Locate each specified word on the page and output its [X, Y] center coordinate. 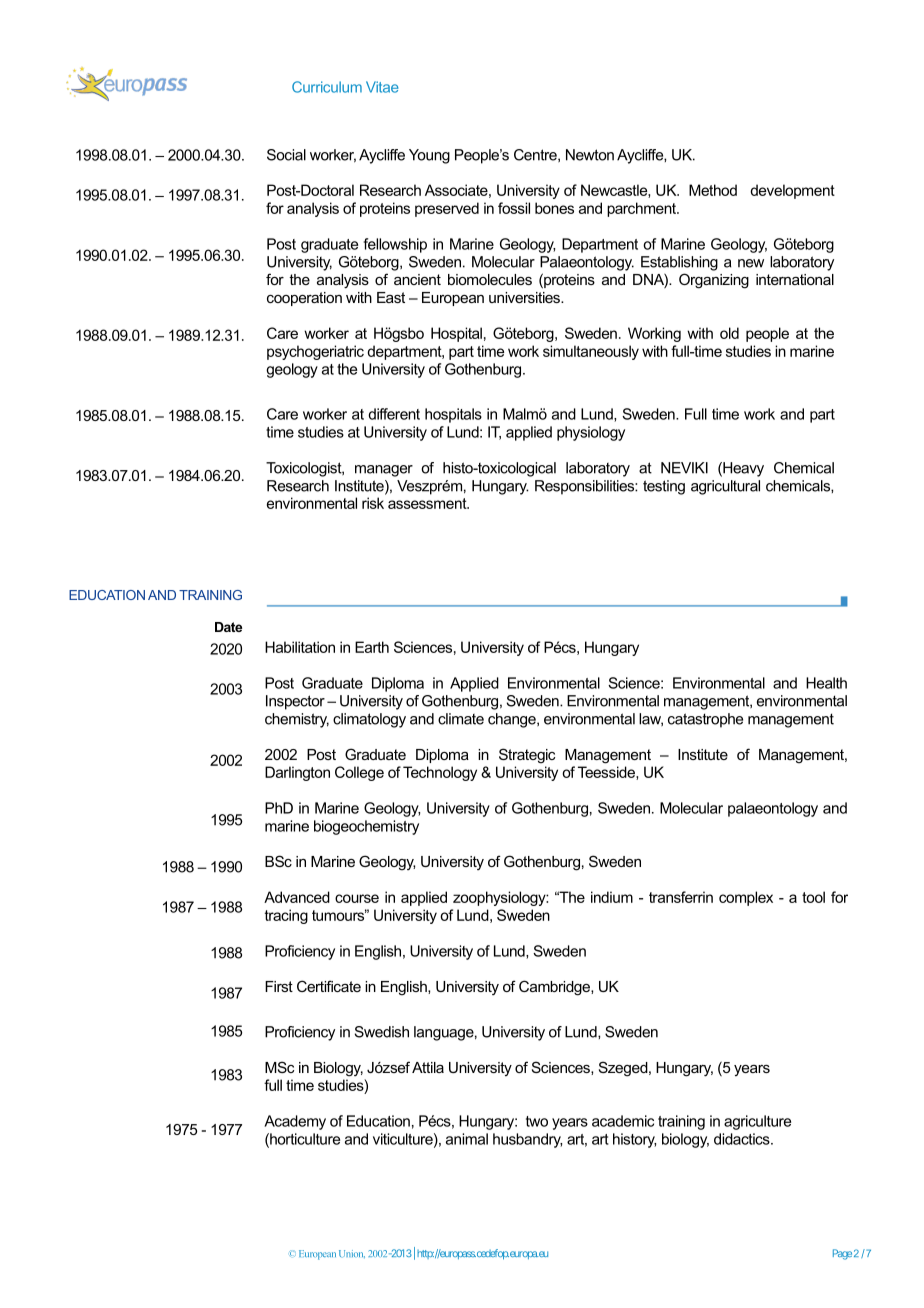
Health [826, 683]
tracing [286, 916]
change [513, 720]
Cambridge [555, 988]
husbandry [527, 1140]
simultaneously [591, 352]
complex [746, 898]
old [729, 333]
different [394, 414]
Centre [536, 155]
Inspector [295, 702]
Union [352, 1254]
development [792, 191]
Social [286, 155]
